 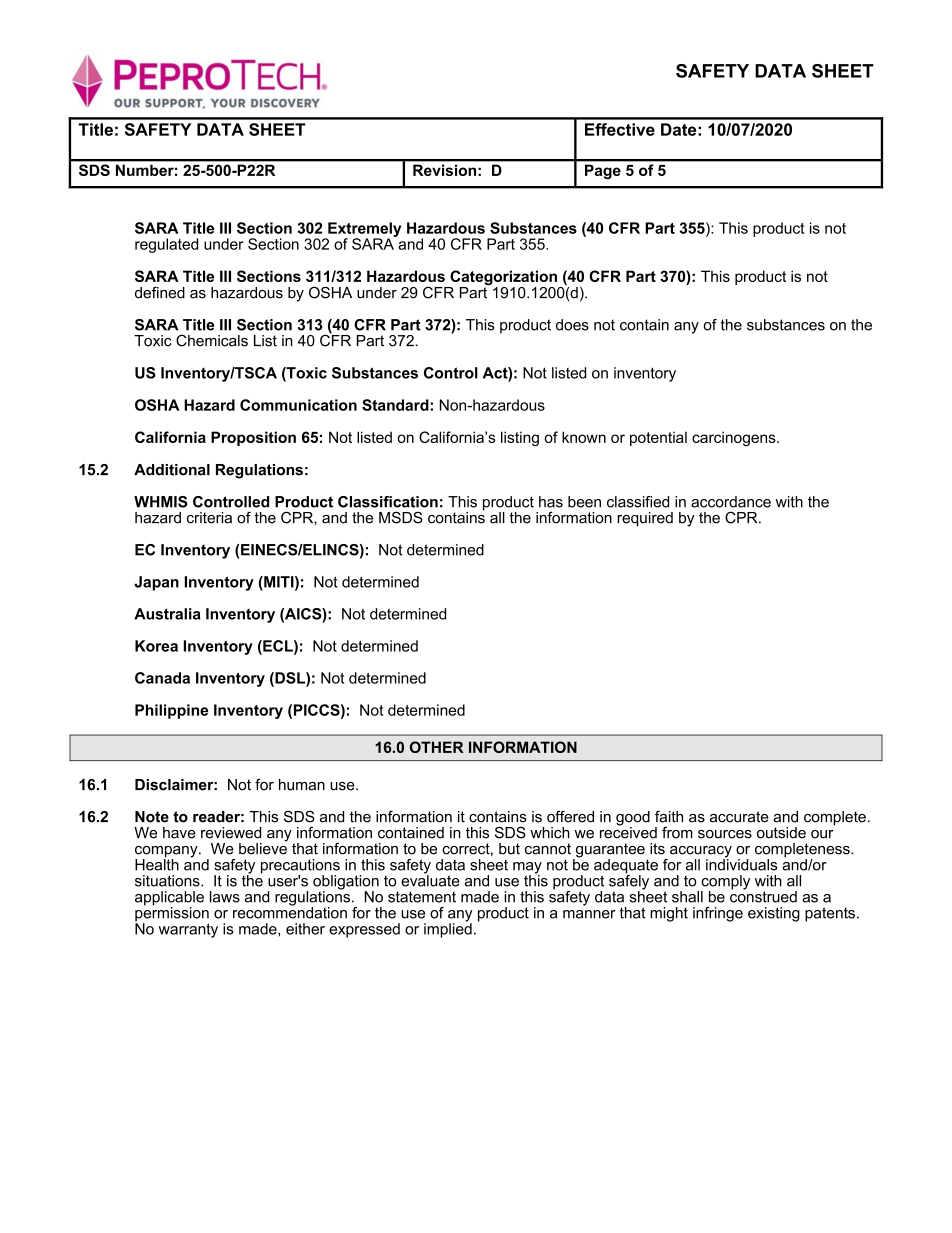 What do you see at coordinates (645, 519) in the document?
I see `required` at bounding box center [645, 519].
